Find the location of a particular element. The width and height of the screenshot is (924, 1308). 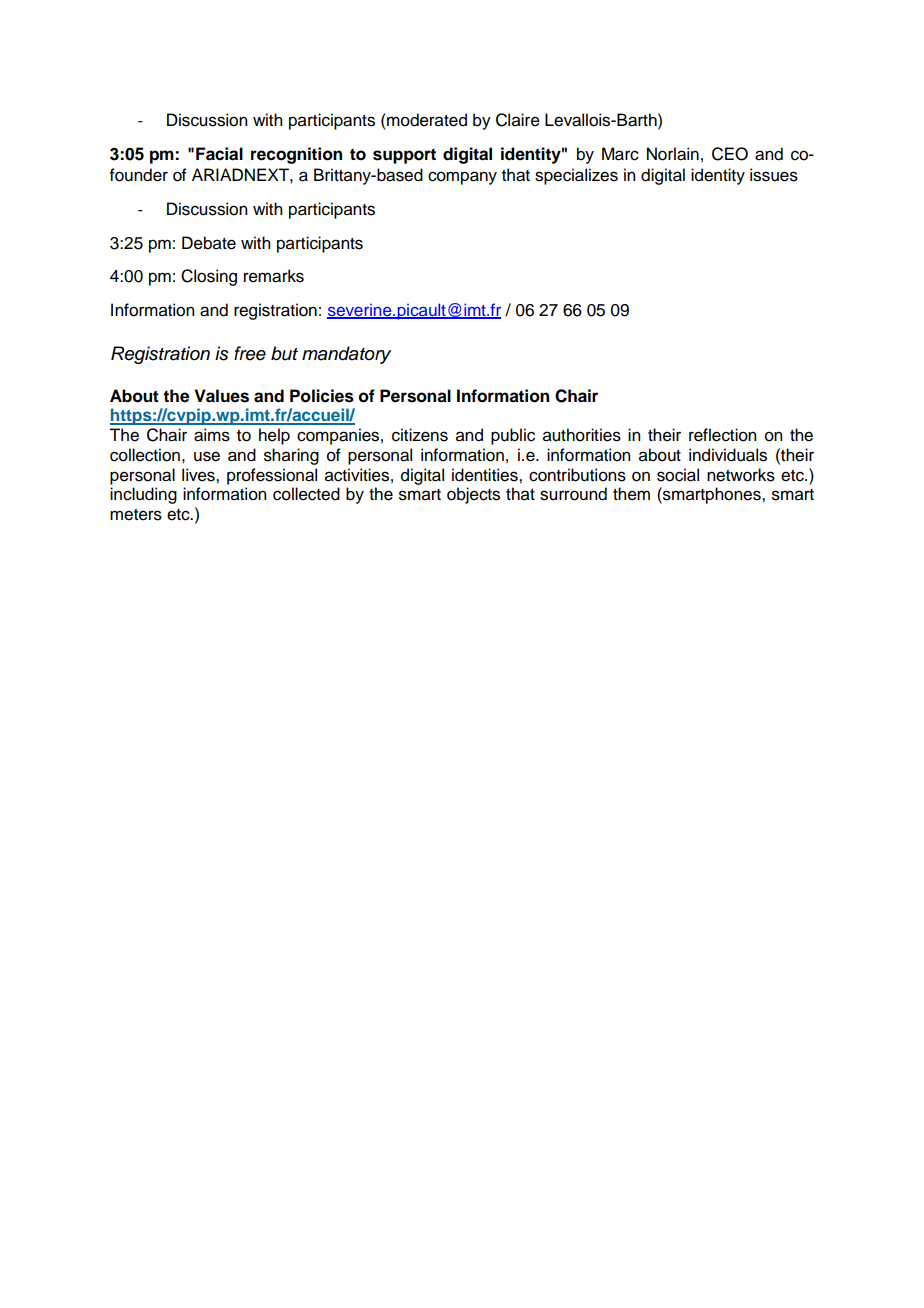

CEO is located at coordinates (730, 154).
